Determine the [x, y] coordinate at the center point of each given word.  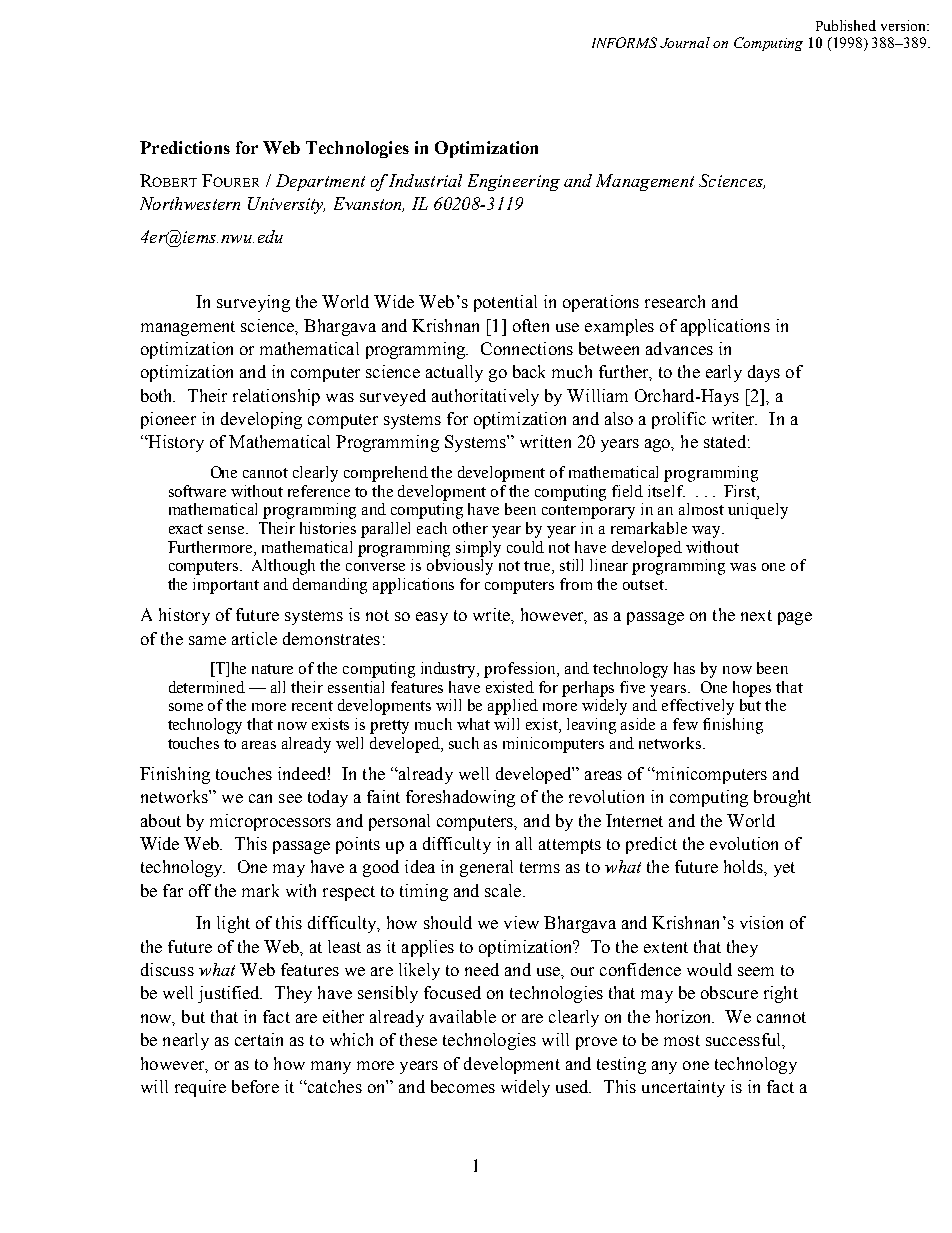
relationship [276, 397]
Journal [685, 42]
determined [207, 687]
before [255, 1086]
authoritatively [485, 397]
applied [513, 707]
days [764, 373]
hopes [752, 689]
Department [320, 182]
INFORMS [624, 42]
